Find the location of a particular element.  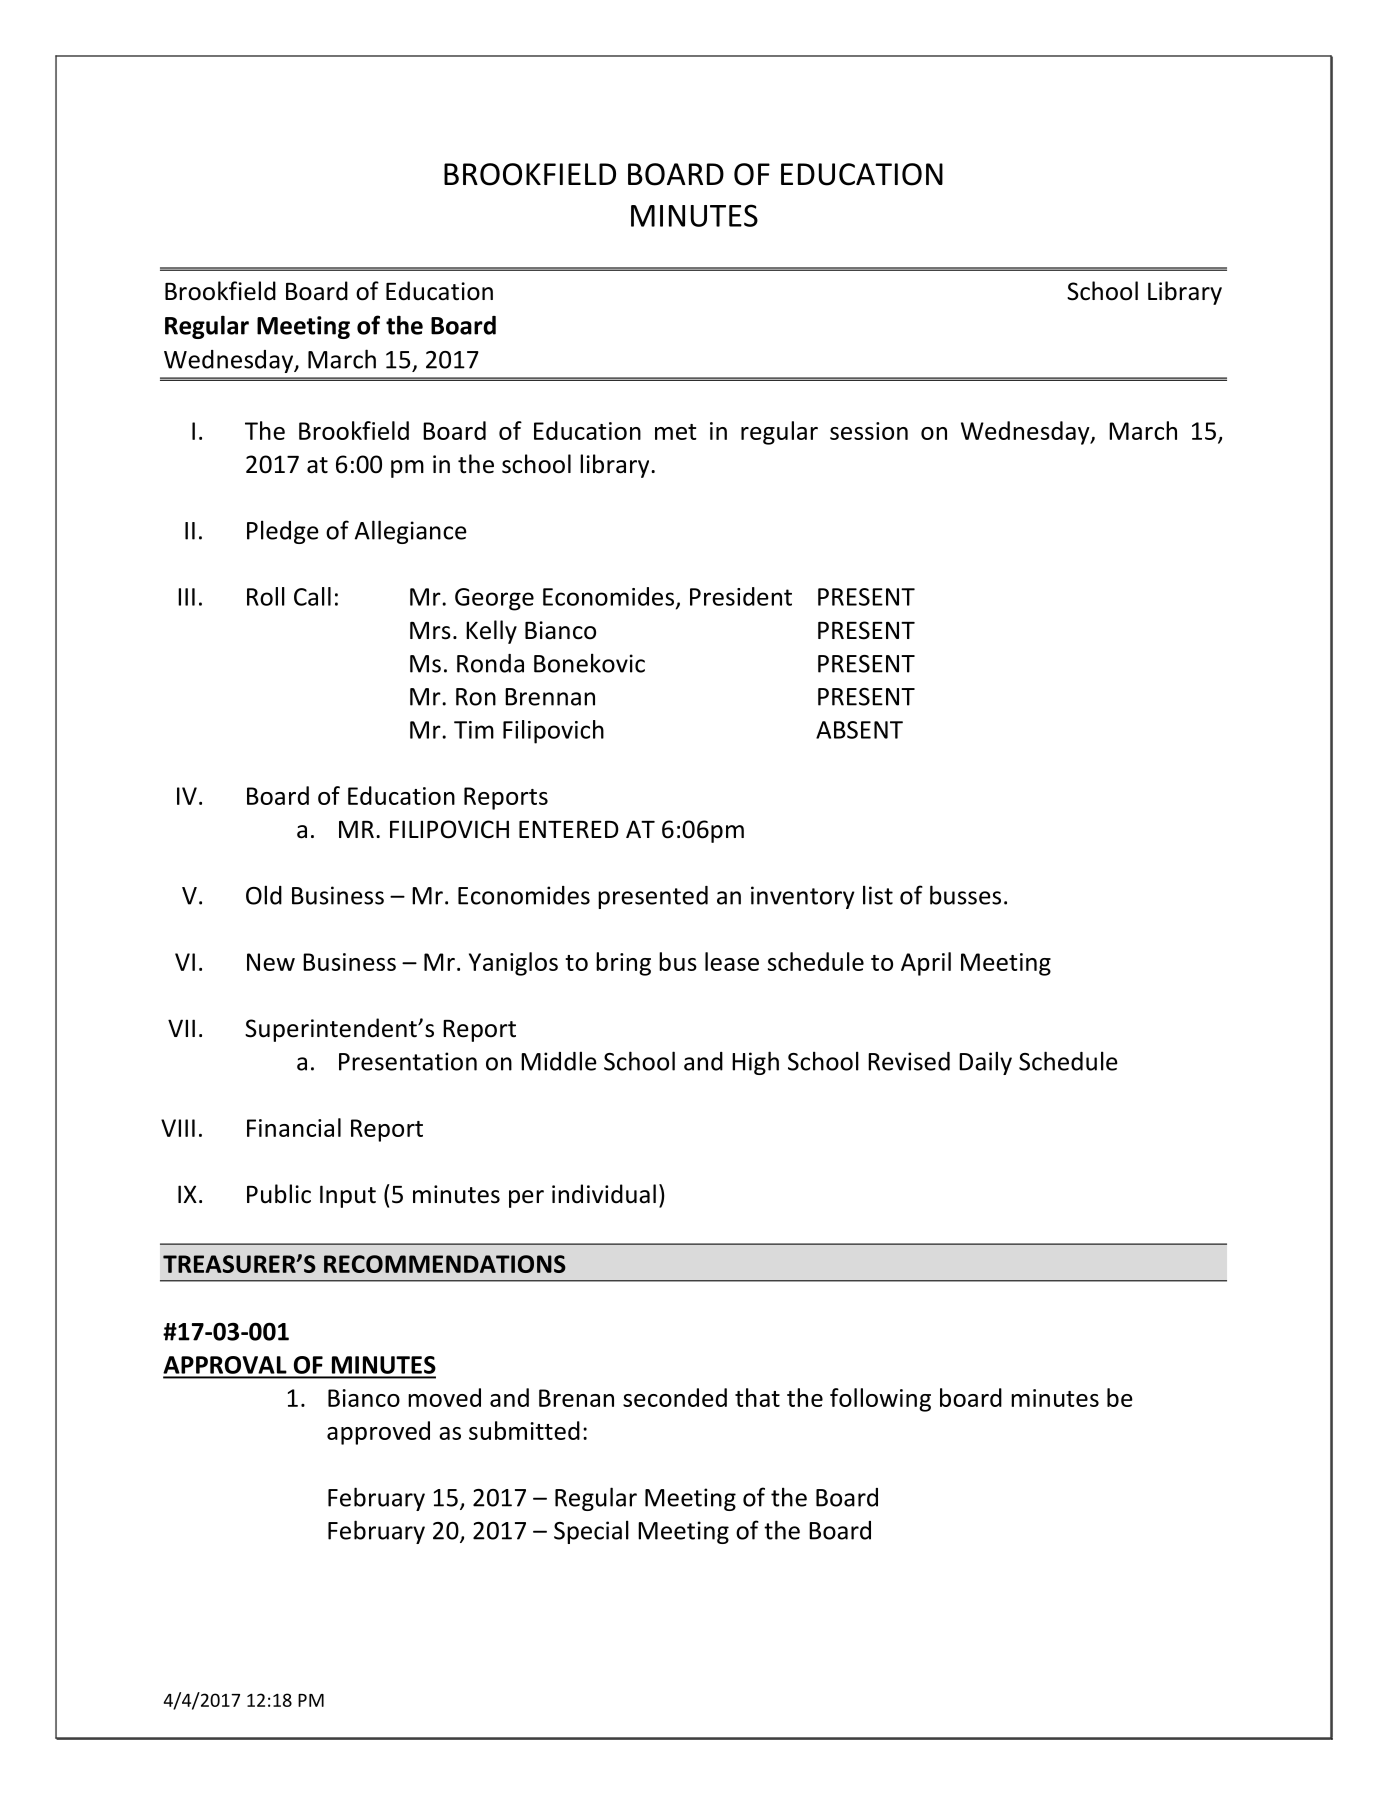

met is located at coordinates (676, 432).
